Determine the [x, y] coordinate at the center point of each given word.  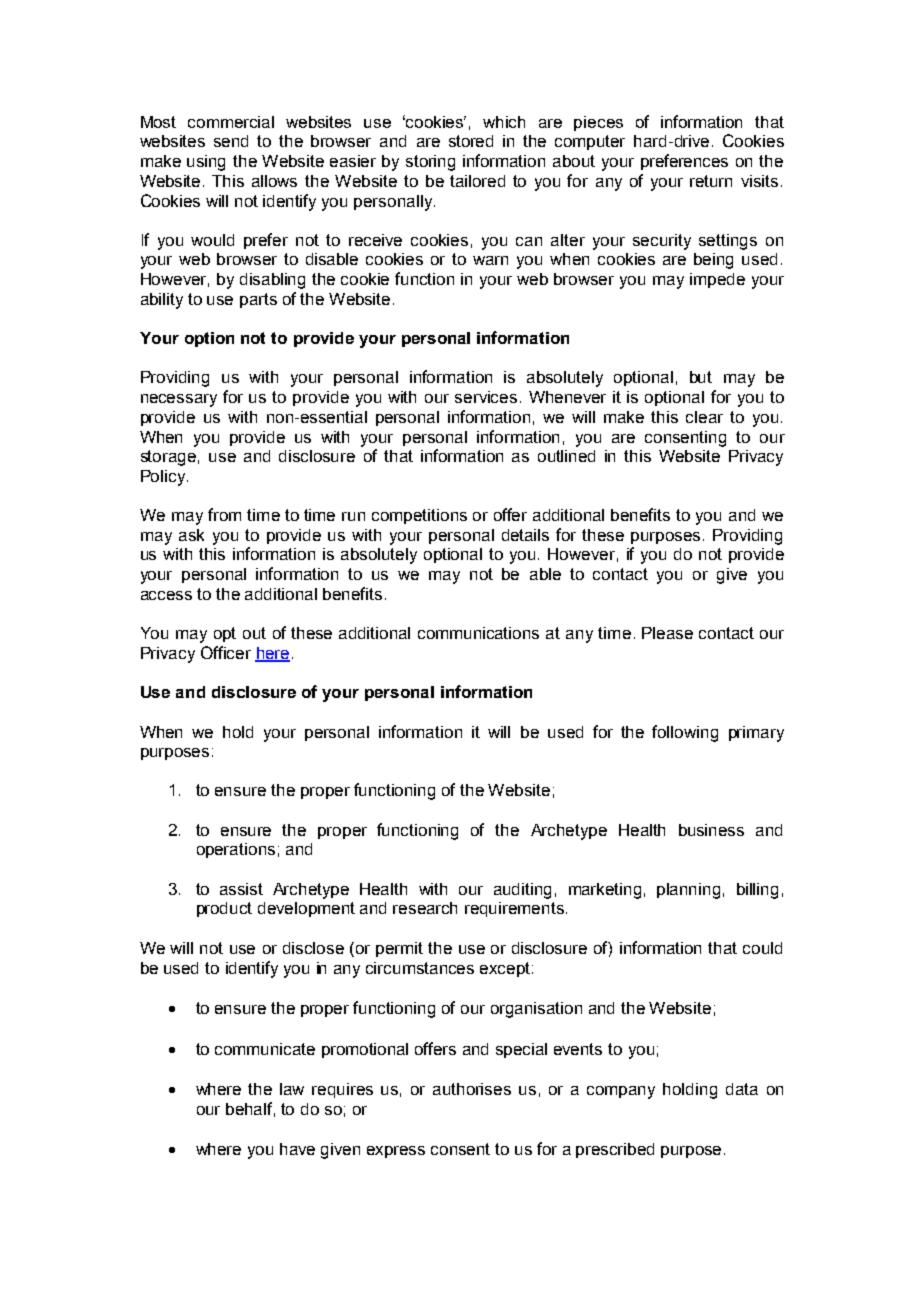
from [224, 514]
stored [471, 141]
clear [704, 417]
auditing [522, 891]
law [292, 1089]
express [396, 1152]
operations [236, 850]
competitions [419, 516]
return [711, 181]
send [231, 141]
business [711, 830]
